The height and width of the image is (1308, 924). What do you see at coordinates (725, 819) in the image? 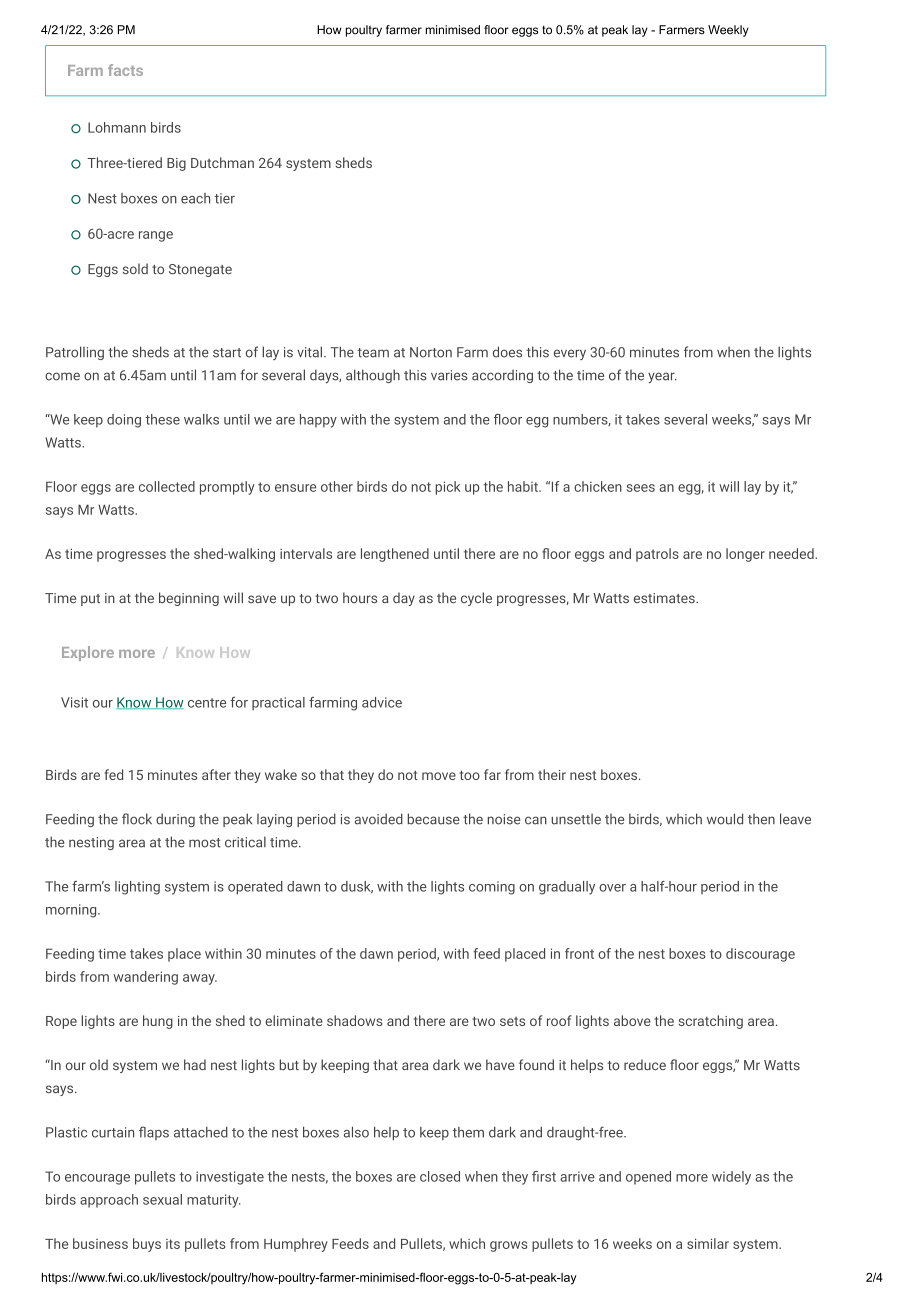
I see `would` at bounding box center [725, 819].
